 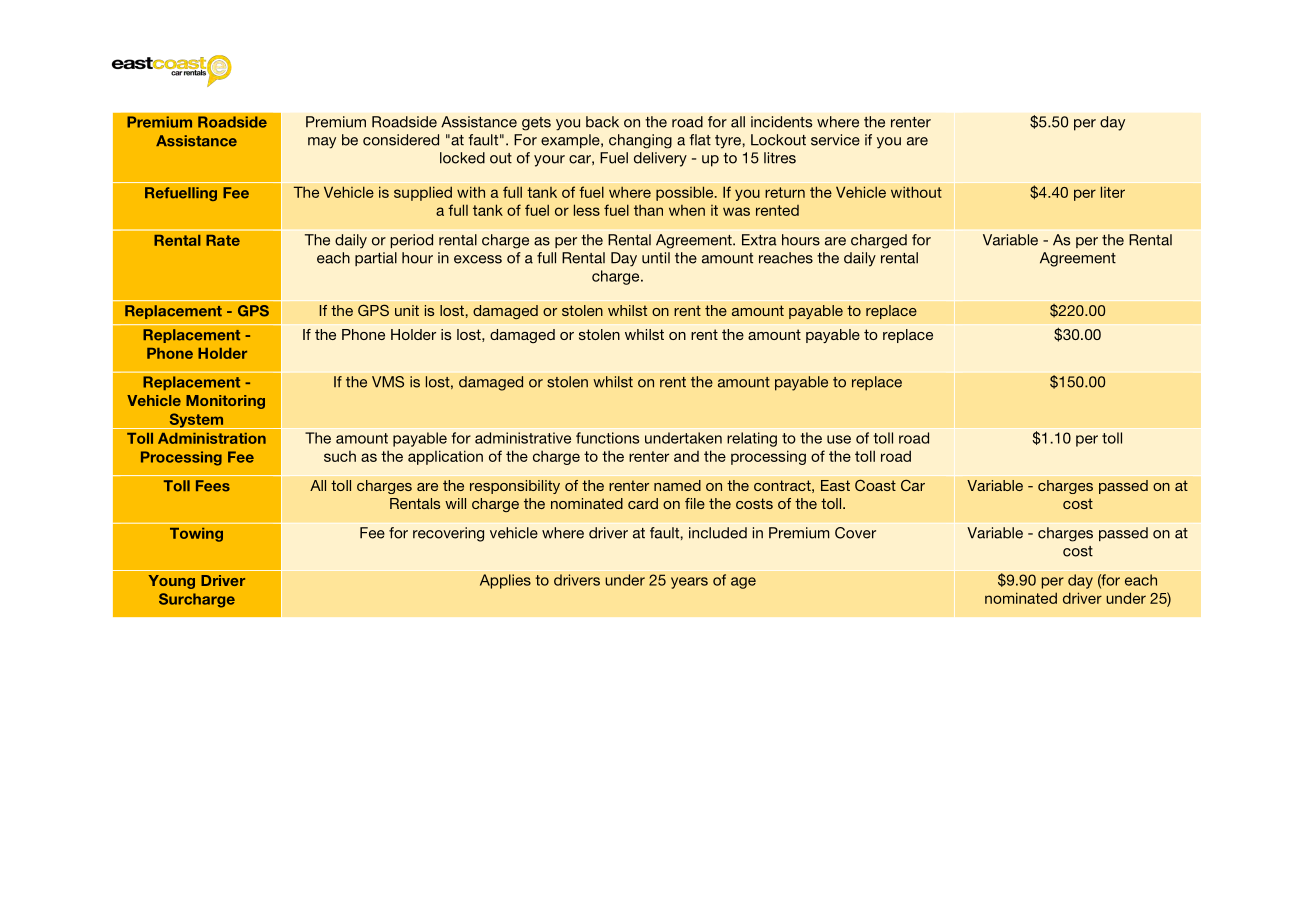 I want to click on use, so click(x=839, y=439).
